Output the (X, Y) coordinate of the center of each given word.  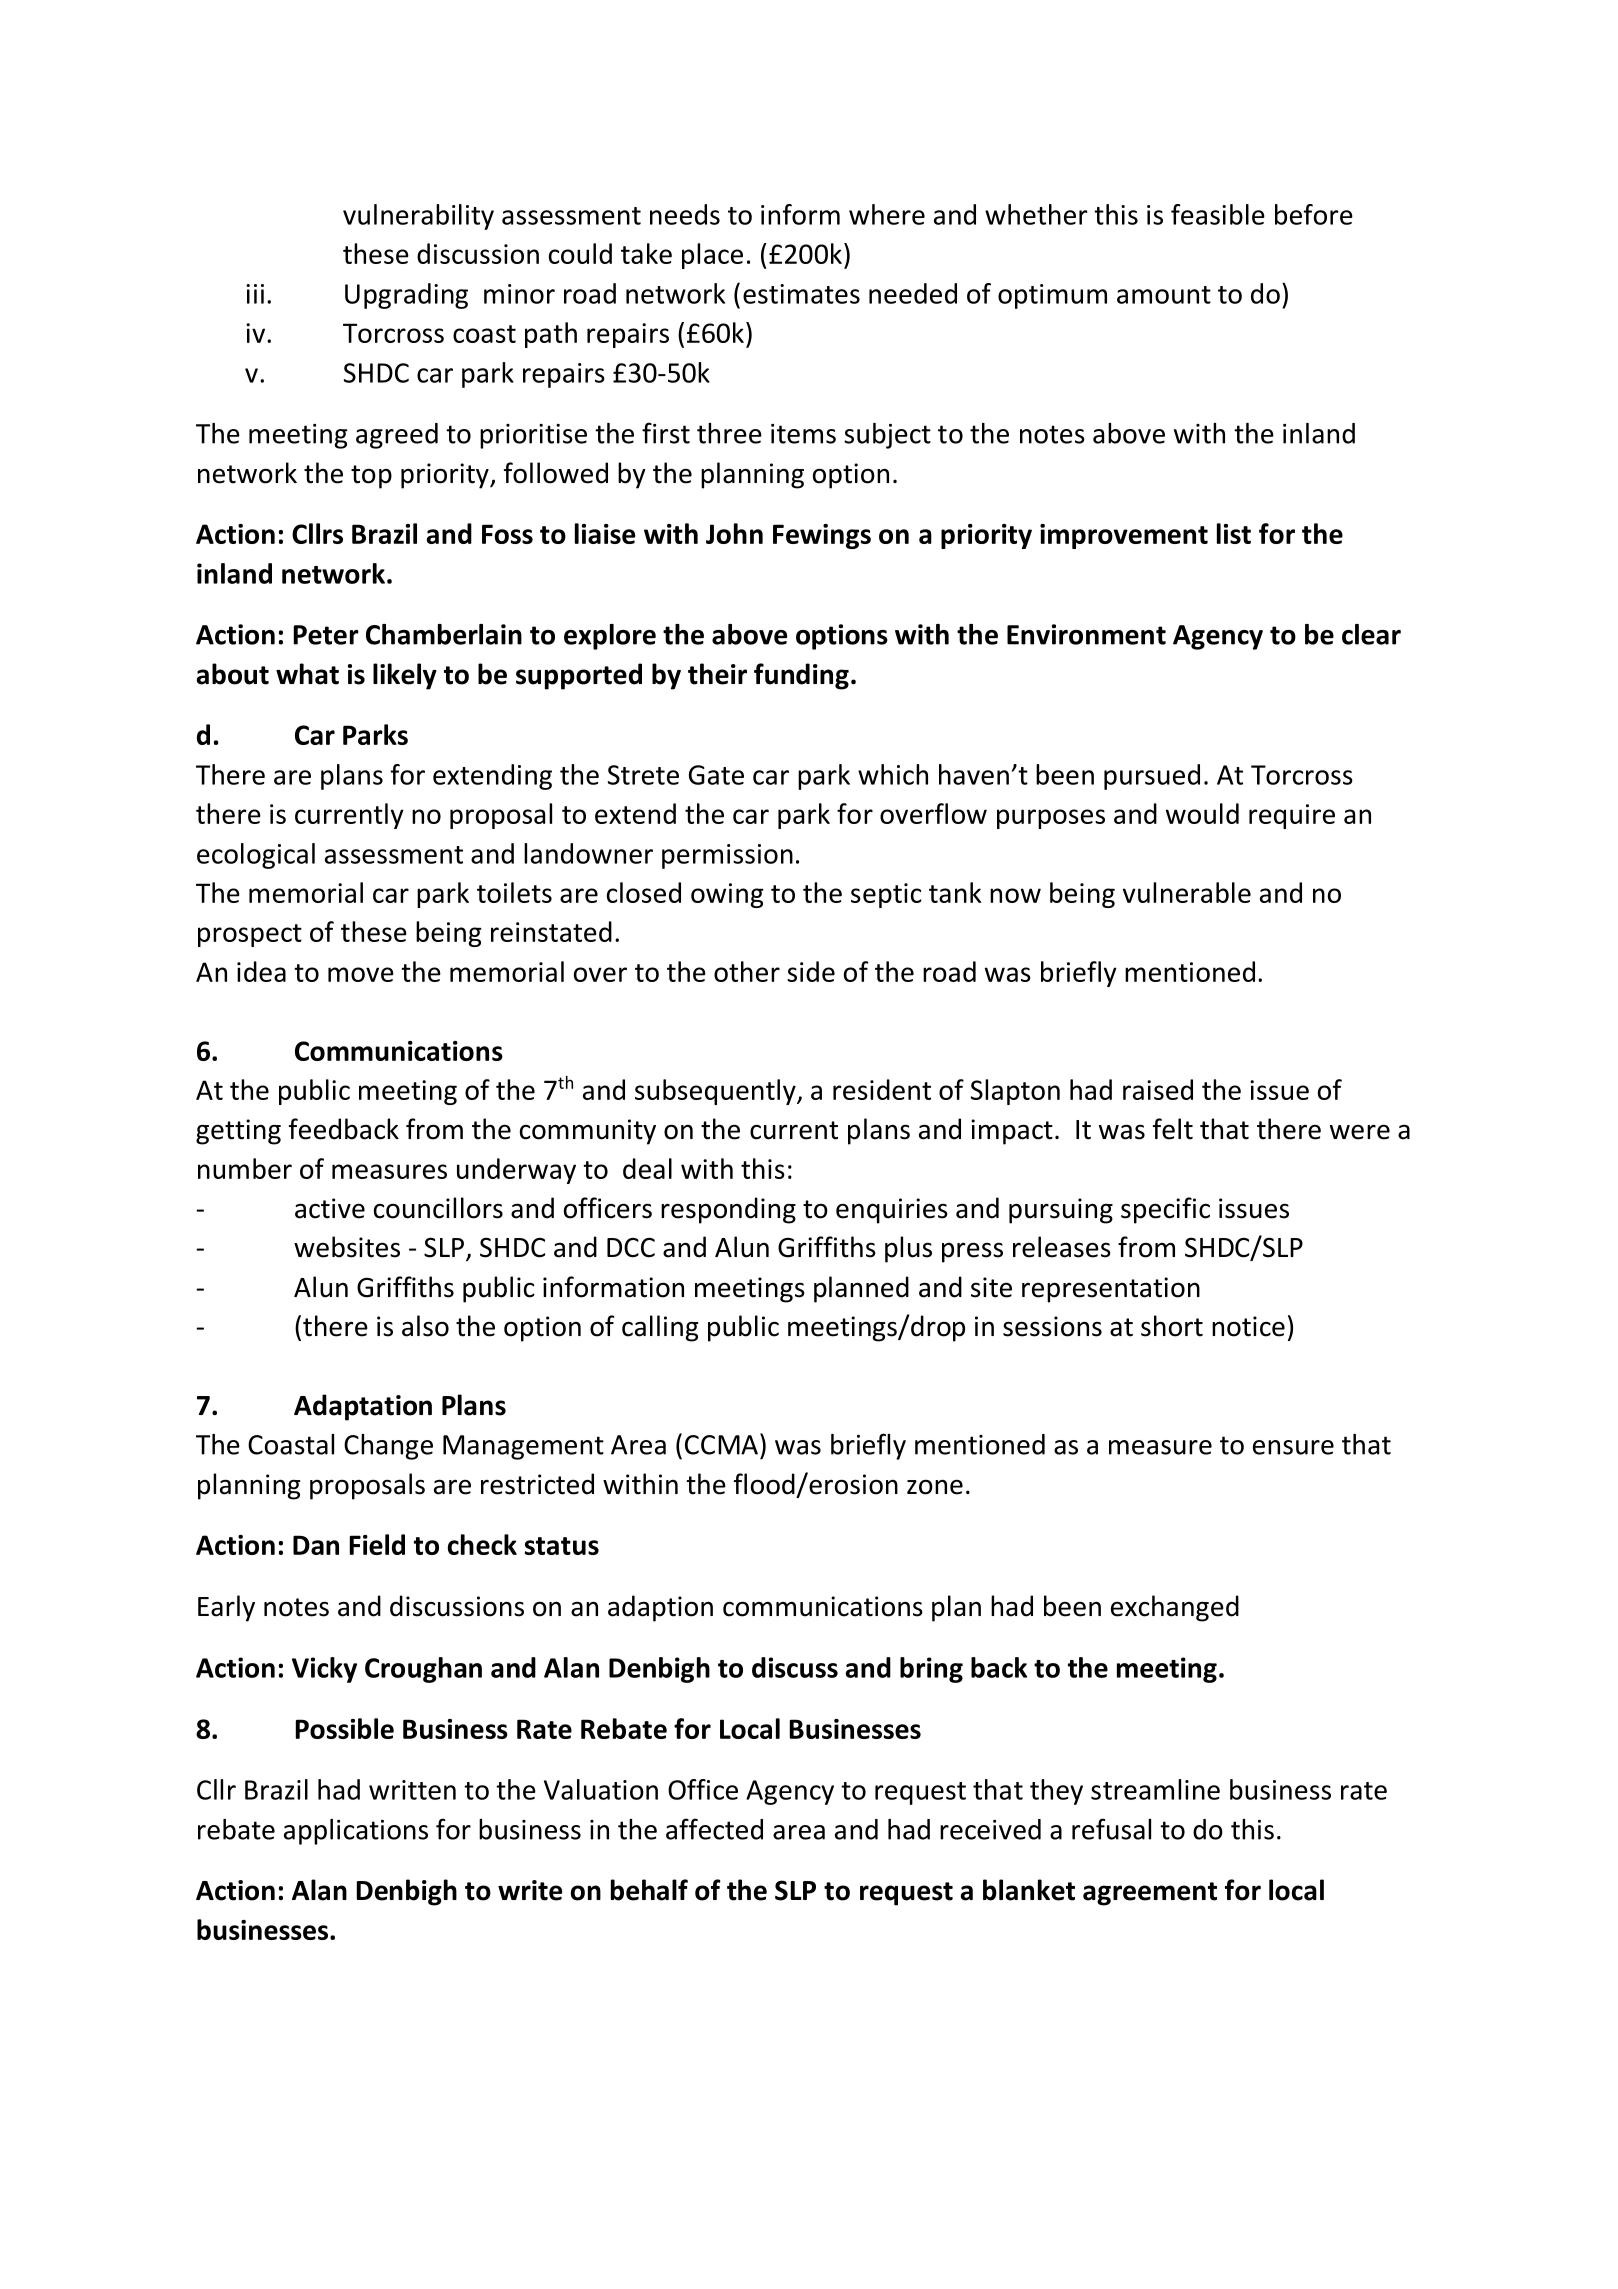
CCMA (721, 1445)
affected (714, 1829)
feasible (1218, 214)
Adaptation (363, 1407)
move (361, 974)
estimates (801, 294)
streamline (1155, 1789)
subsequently (716, 1092)
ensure (1293, 1447)
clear (1371, 634)
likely (405, 676)
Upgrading (406, 296)
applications (356, 1832)
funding (801, 676)
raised (1158, 1089)
